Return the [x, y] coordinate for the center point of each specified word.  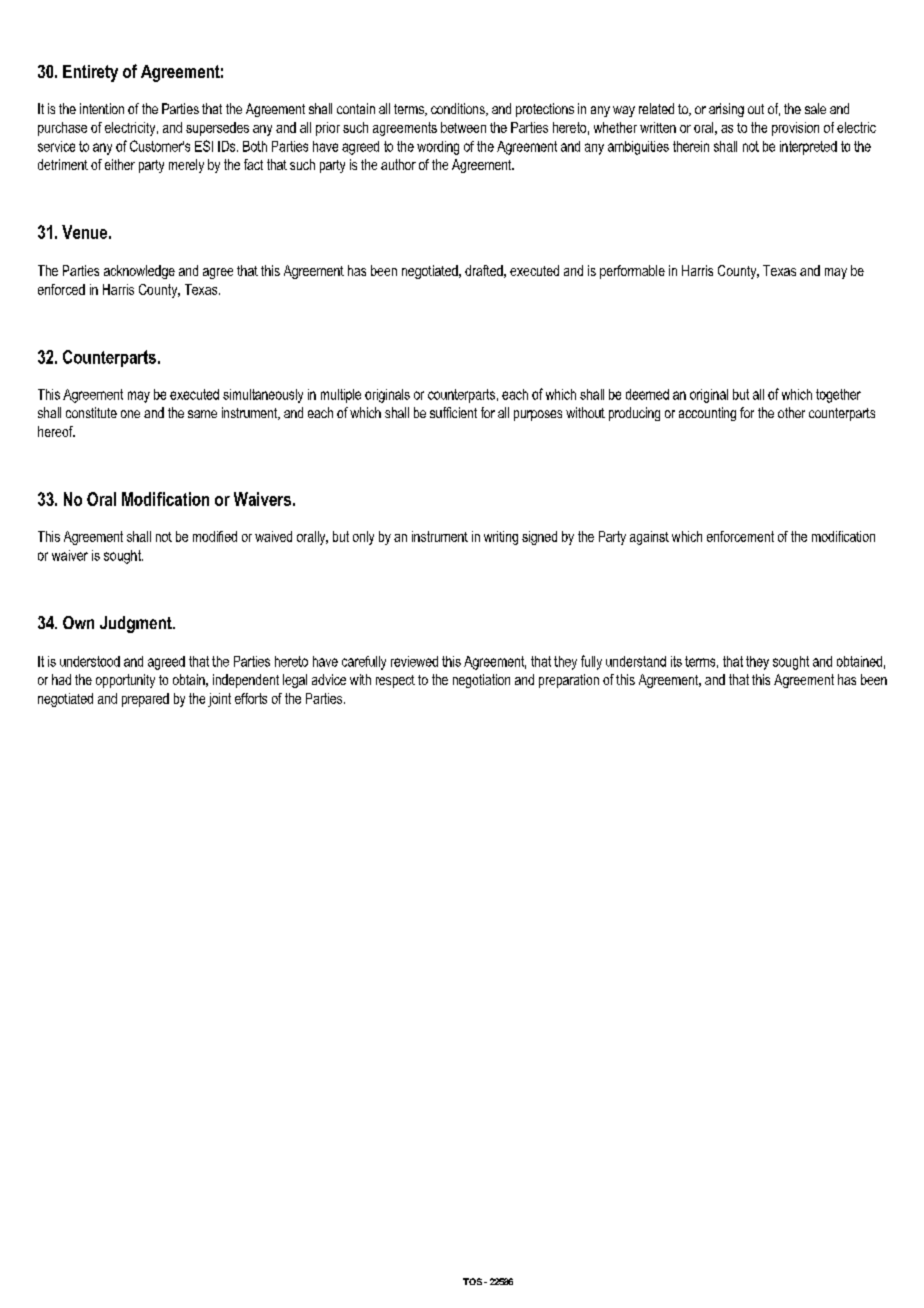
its [676, 661]
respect [395, 681]
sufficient [453, 412]
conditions [459, 109]
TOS [472, 1281]
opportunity [125, 681]
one [130, 414]
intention [102, 108]
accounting [707, 414]
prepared [145, 700]
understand [636, 661]
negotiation [481, 681]
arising [726, 110]
